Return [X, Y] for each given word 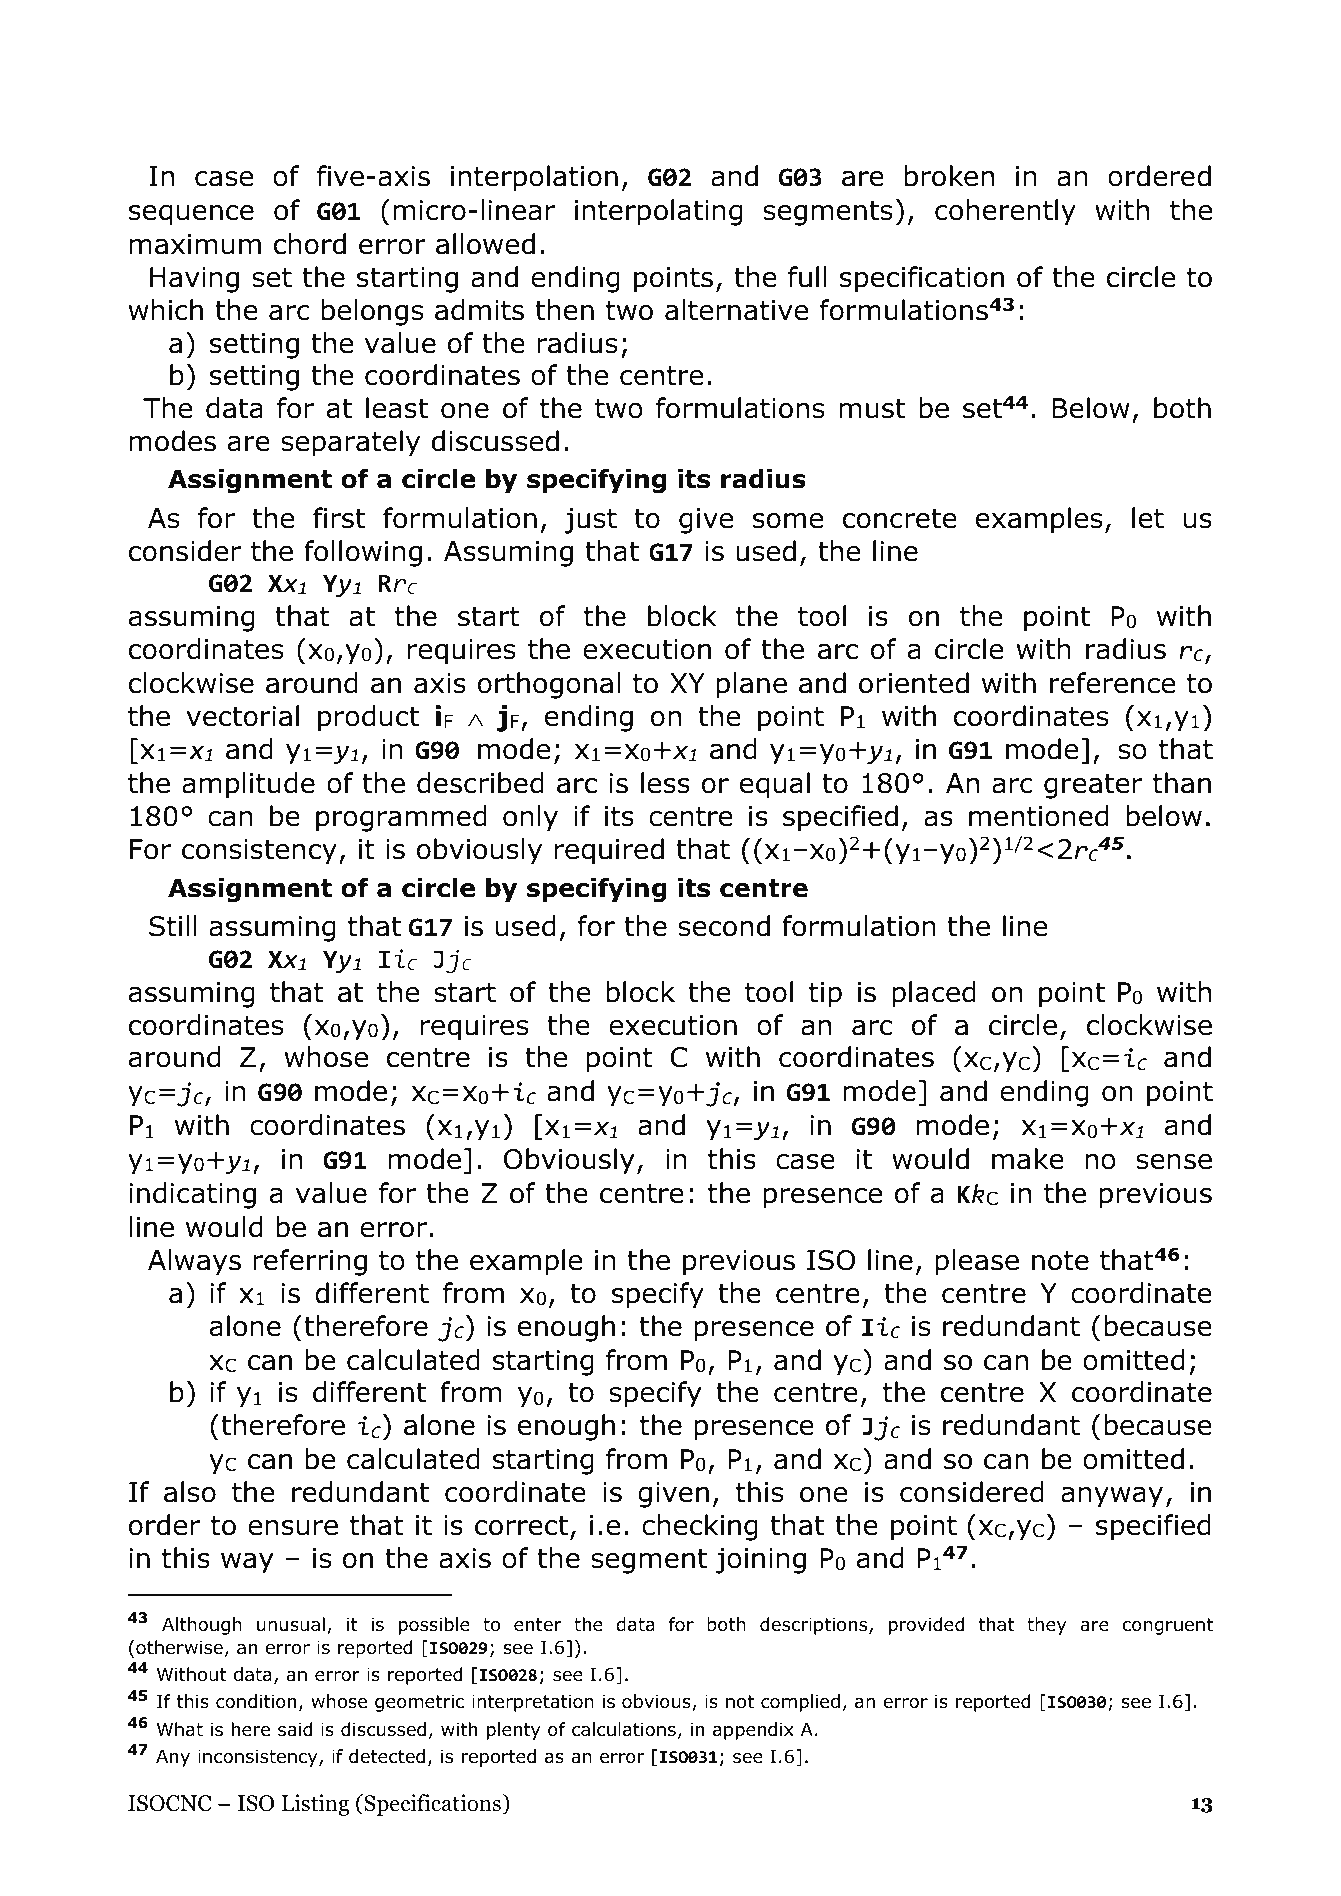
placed [934, 994]
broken [949, 176]
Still [173, 926]
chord [310, 244]
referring [310, 1262]
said [295, 1729]
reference [1112, 683]
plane [752, 685]
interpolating [658, 212]
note [1060, 1261]
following [363, 553]
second [724, 926]
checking [700, 1527]
